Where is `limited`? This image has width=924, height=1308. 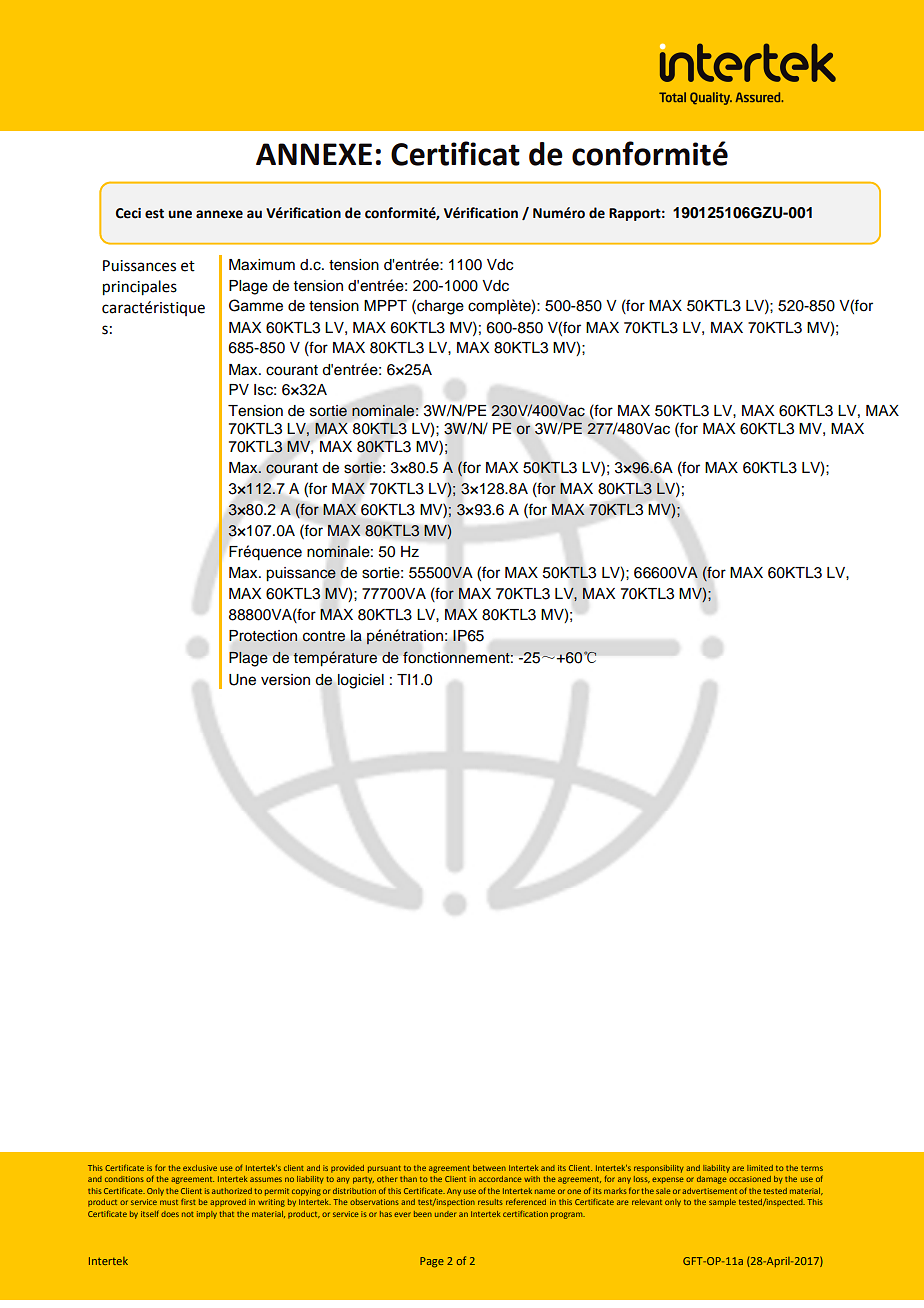
limited is located at coordinates (760, 1168).
